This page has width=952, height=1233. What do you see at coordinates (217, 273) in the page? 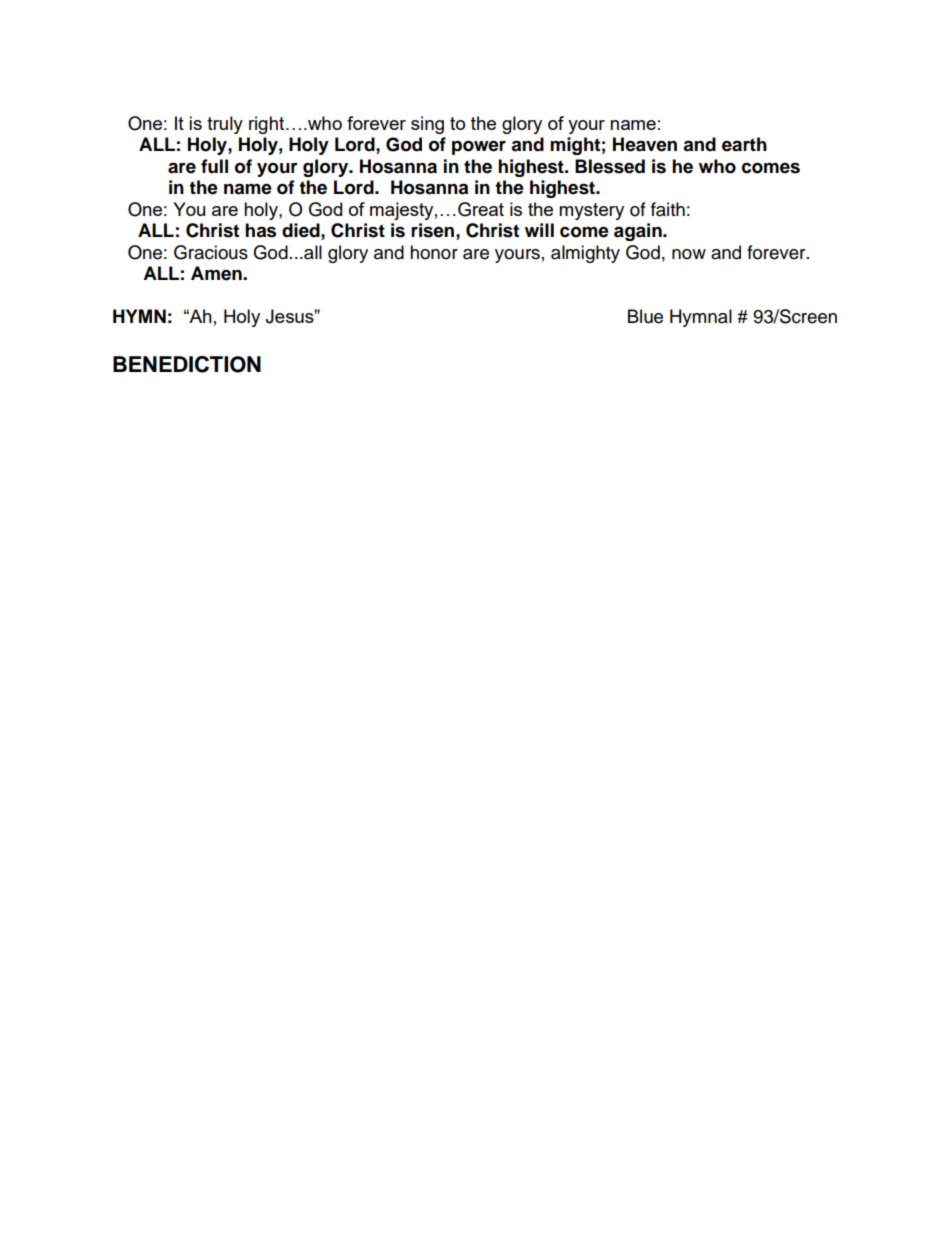
I see `Amen` at bounding box center [217, 273].
